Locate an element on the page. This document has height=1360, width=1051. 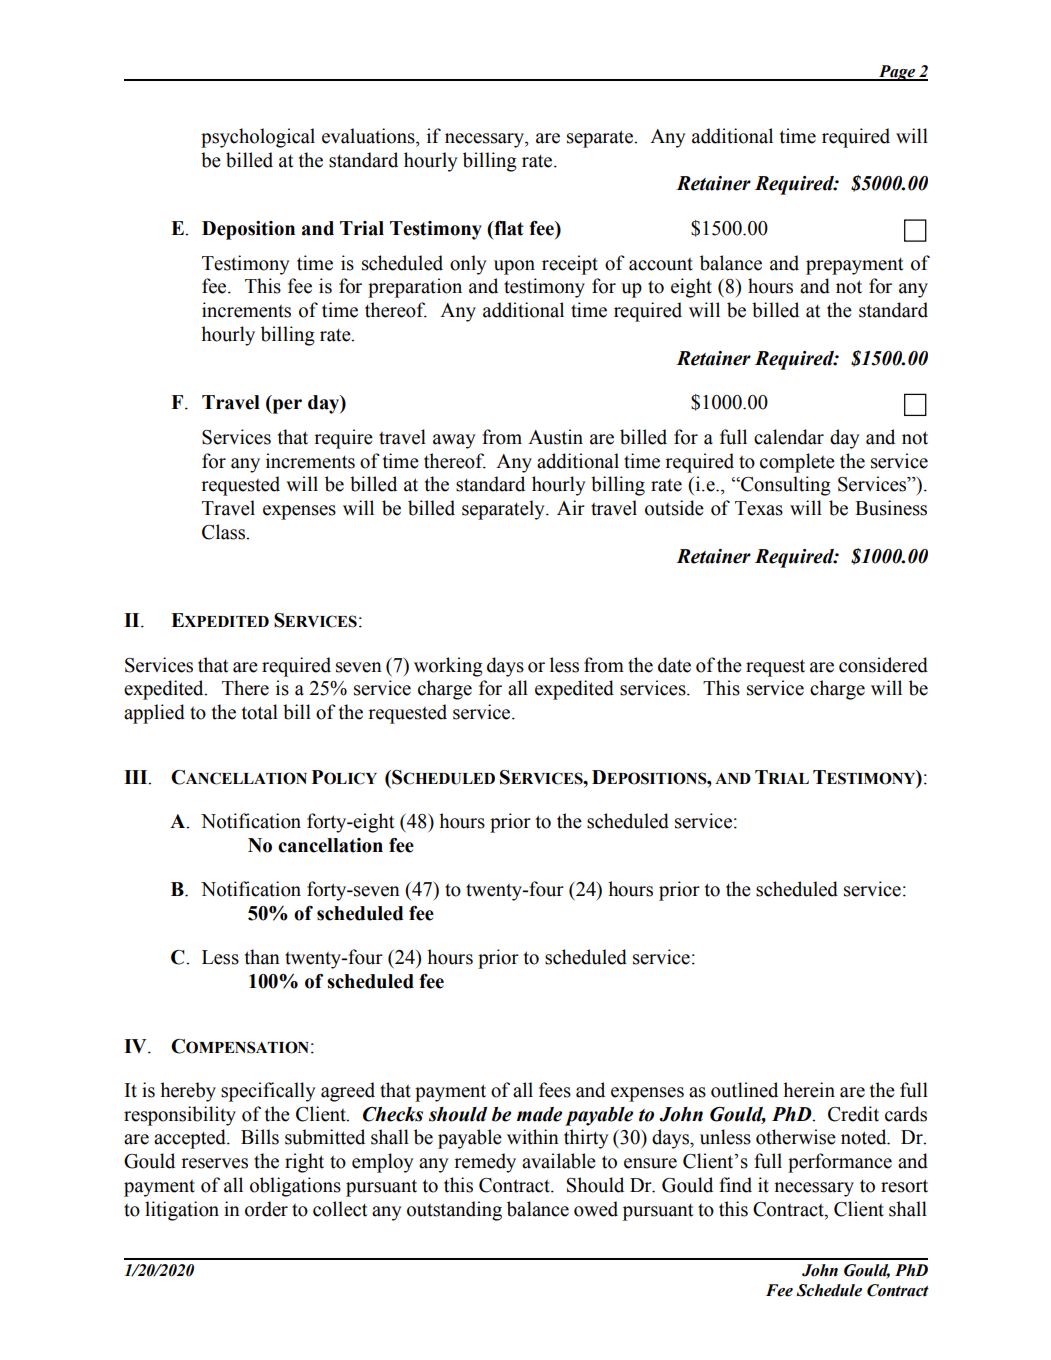
fees is located at coordinates (555, 1090).
